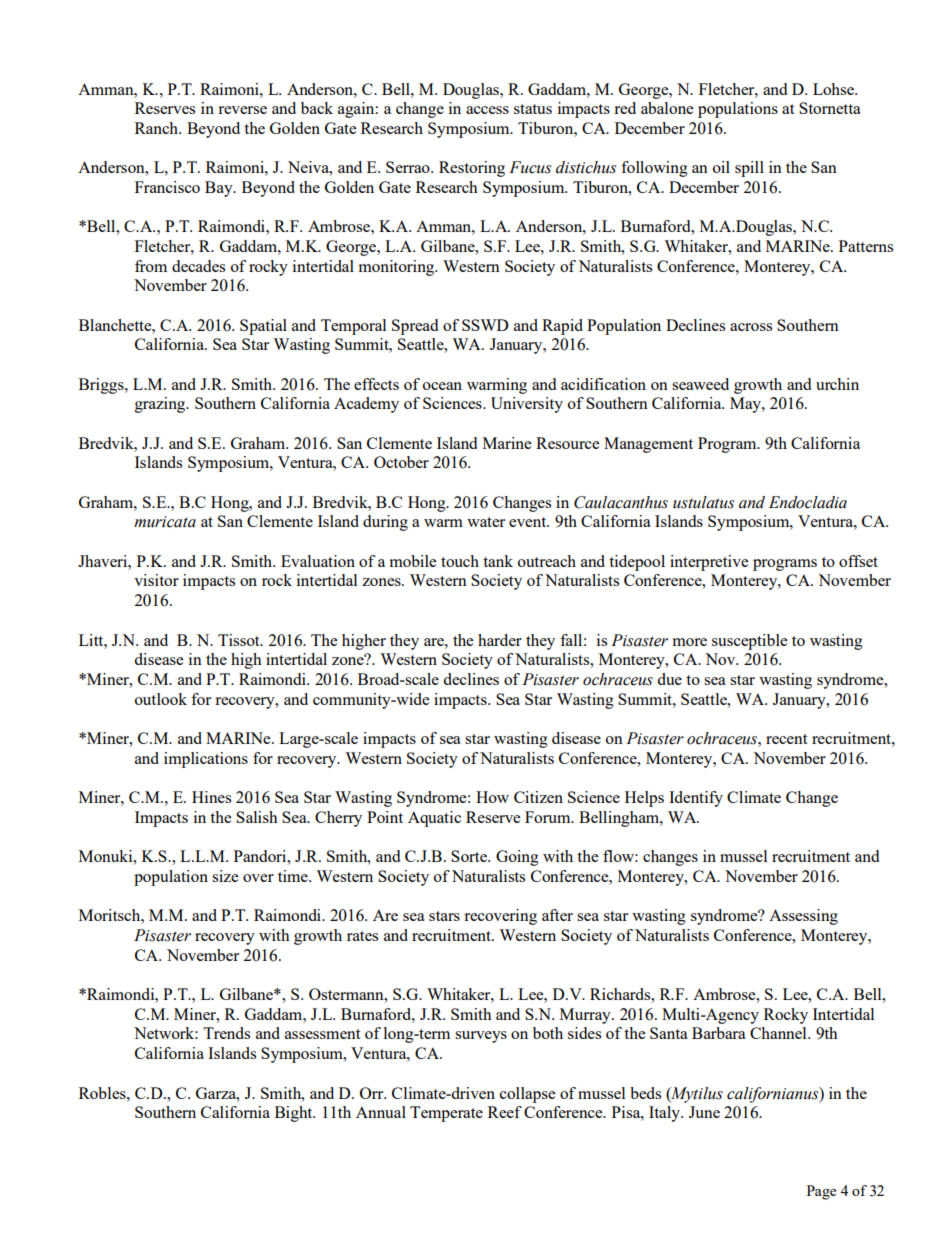 Image resolution: width=952 pixels, height=1233 pixels. Describe the element at coordinates (161, 699) in the screenshot. I see `outlook` at that location.
